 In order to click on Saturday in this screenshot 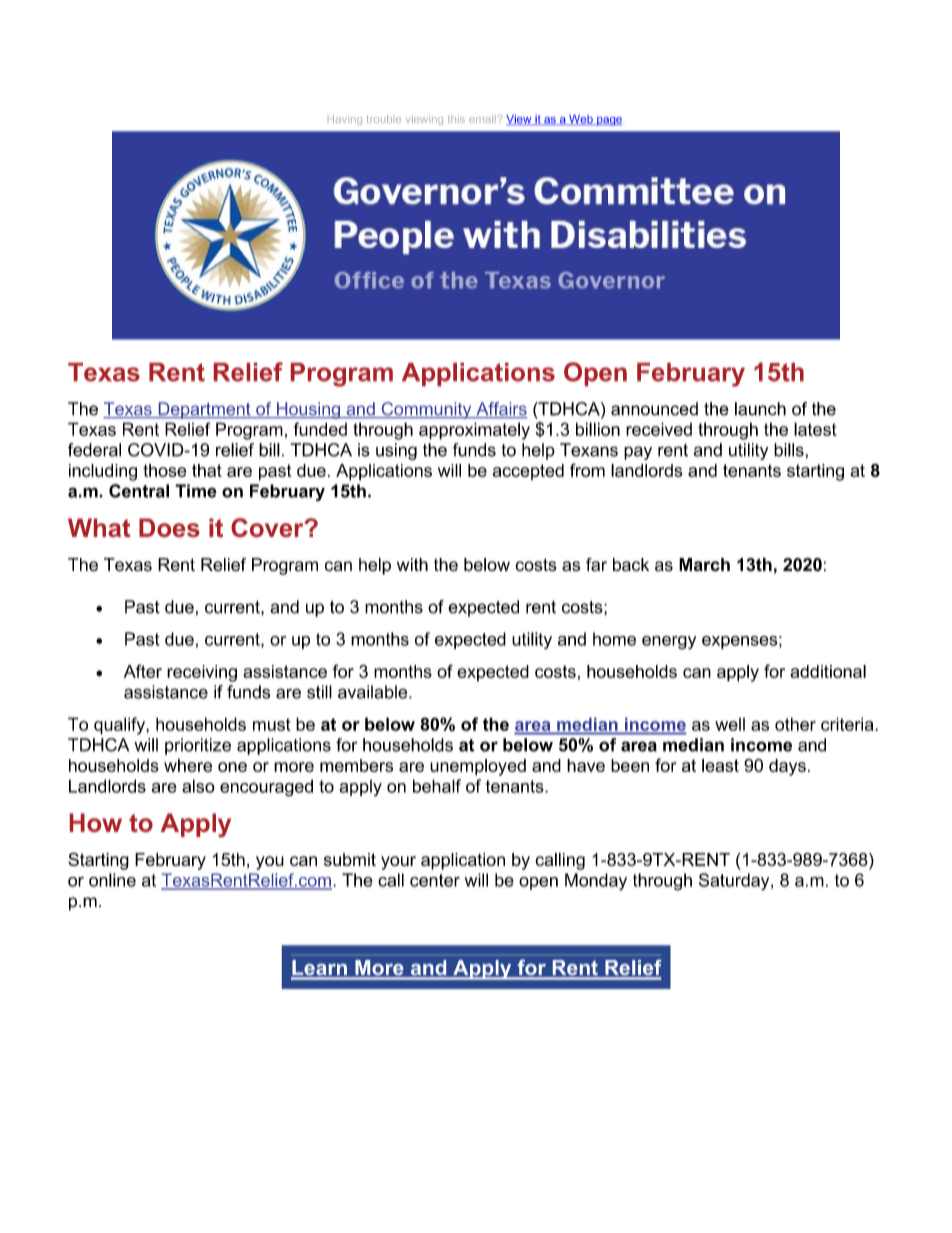, I will do `click(735, 882)`.
